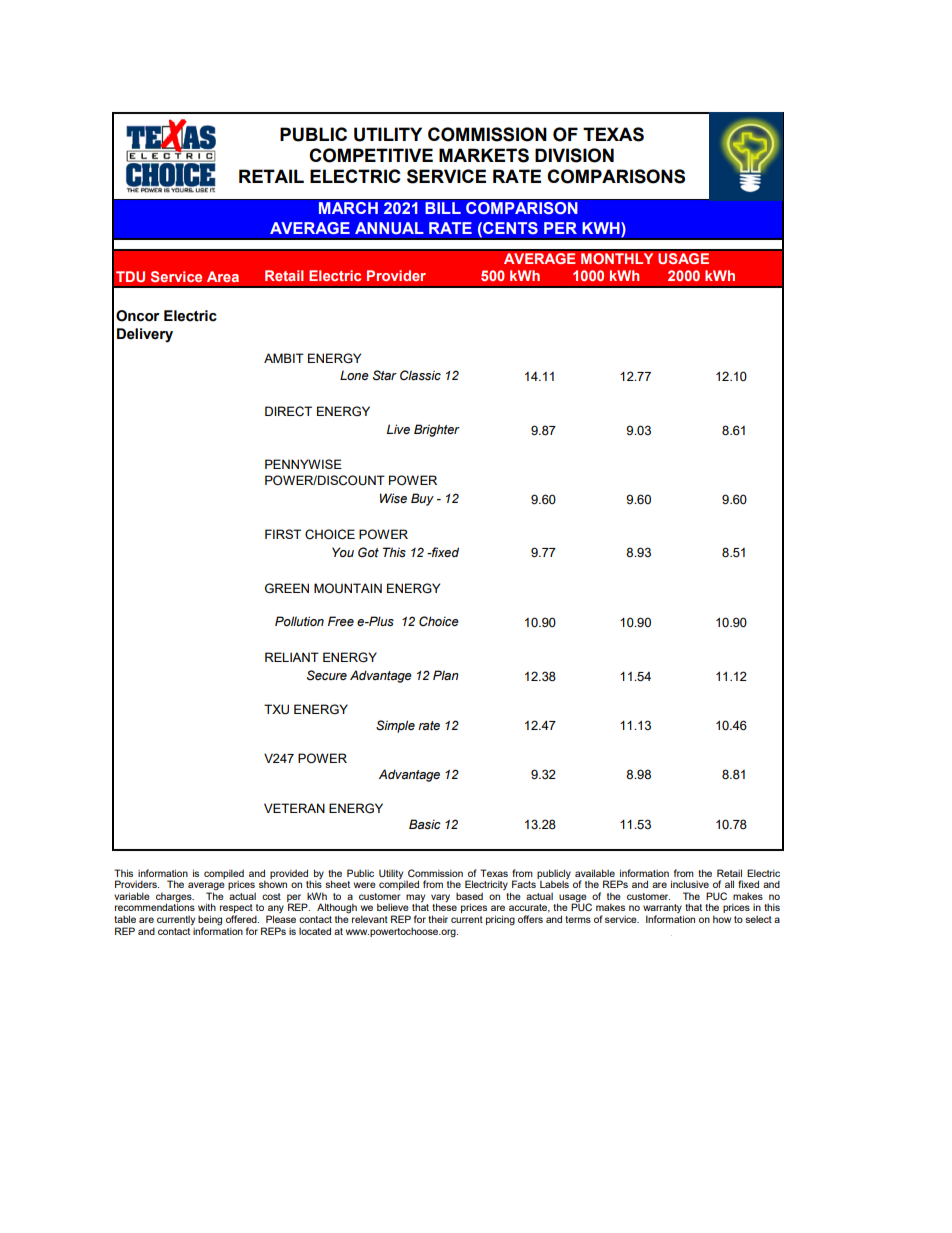 Image resolution: width=952 pixels, height=1233 pixels. Describe the element at coordinates (446, 675) in the page. I see `Plan` at that location.
